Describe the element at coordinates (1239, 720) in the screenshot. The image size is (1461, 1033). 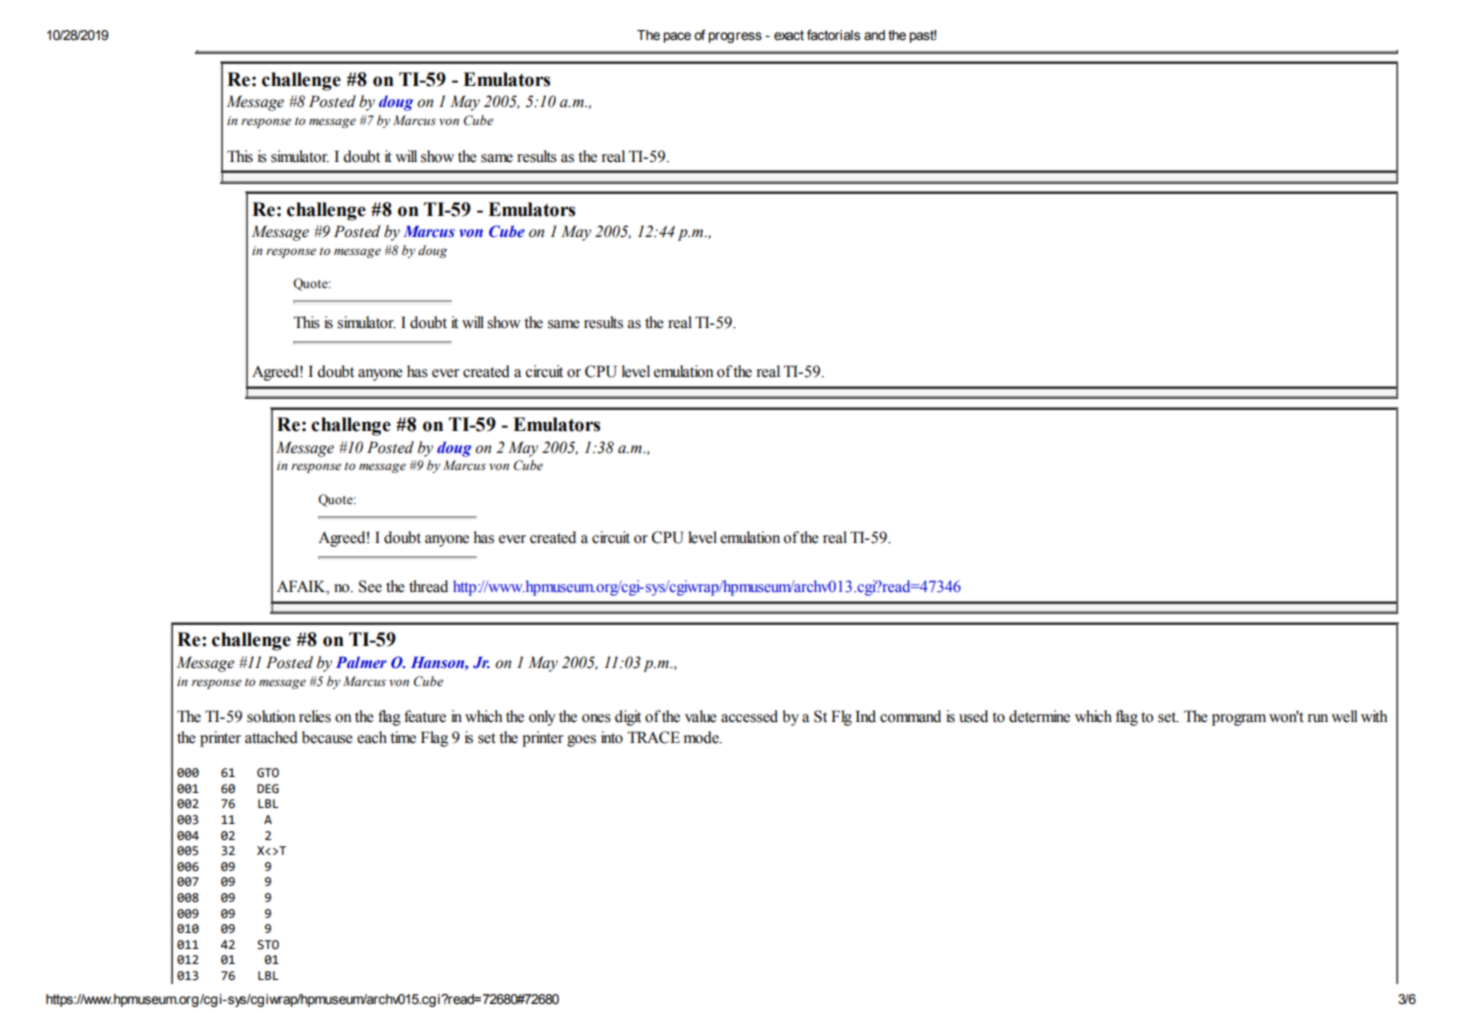
I see `program` at that location.
